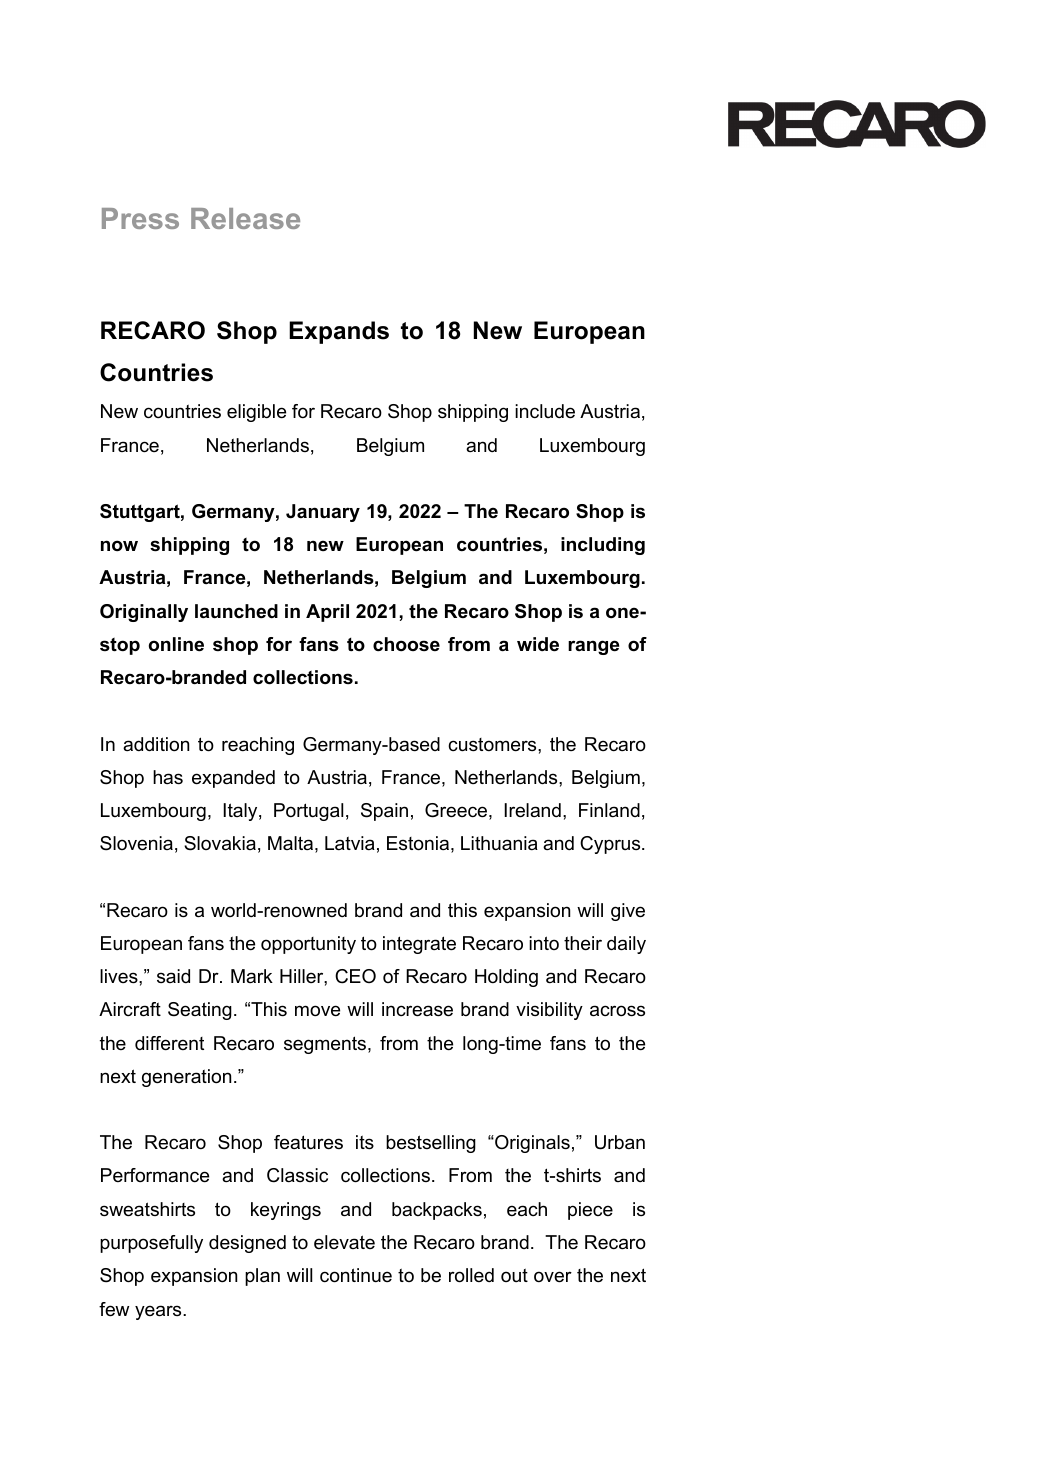  I want to click on Press, so click(140, 218).
